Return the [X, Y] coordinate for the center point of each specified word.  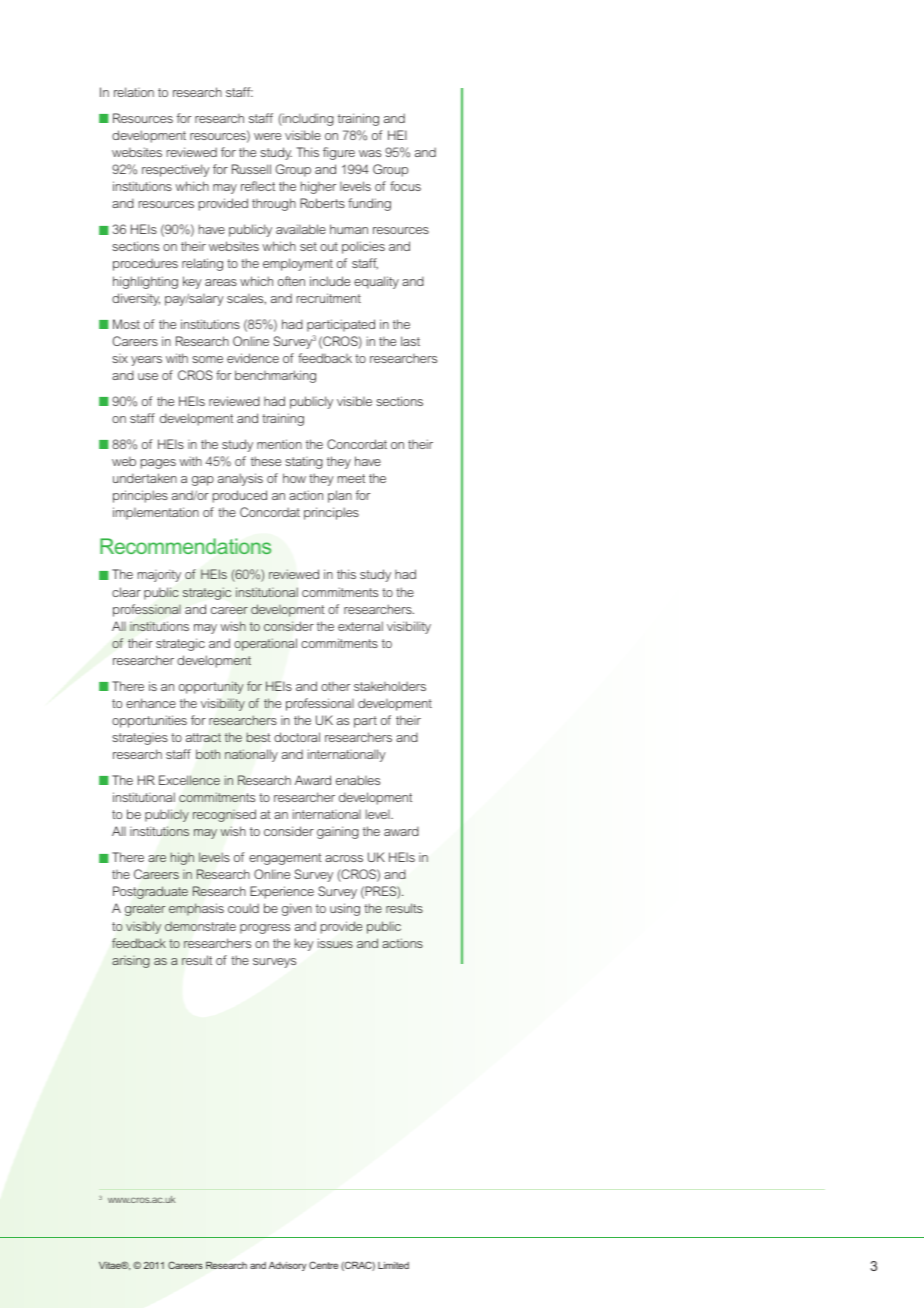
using [345, 909]
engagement [285, 859]
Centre [323, 1265]
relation [134, 92]
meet [351, 478]
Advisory [287, 1266]
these [266, 461]
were [267, 136]
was [370, 153]
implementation [156, 513]
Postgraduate [150, 892]
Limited [393, 1265]
